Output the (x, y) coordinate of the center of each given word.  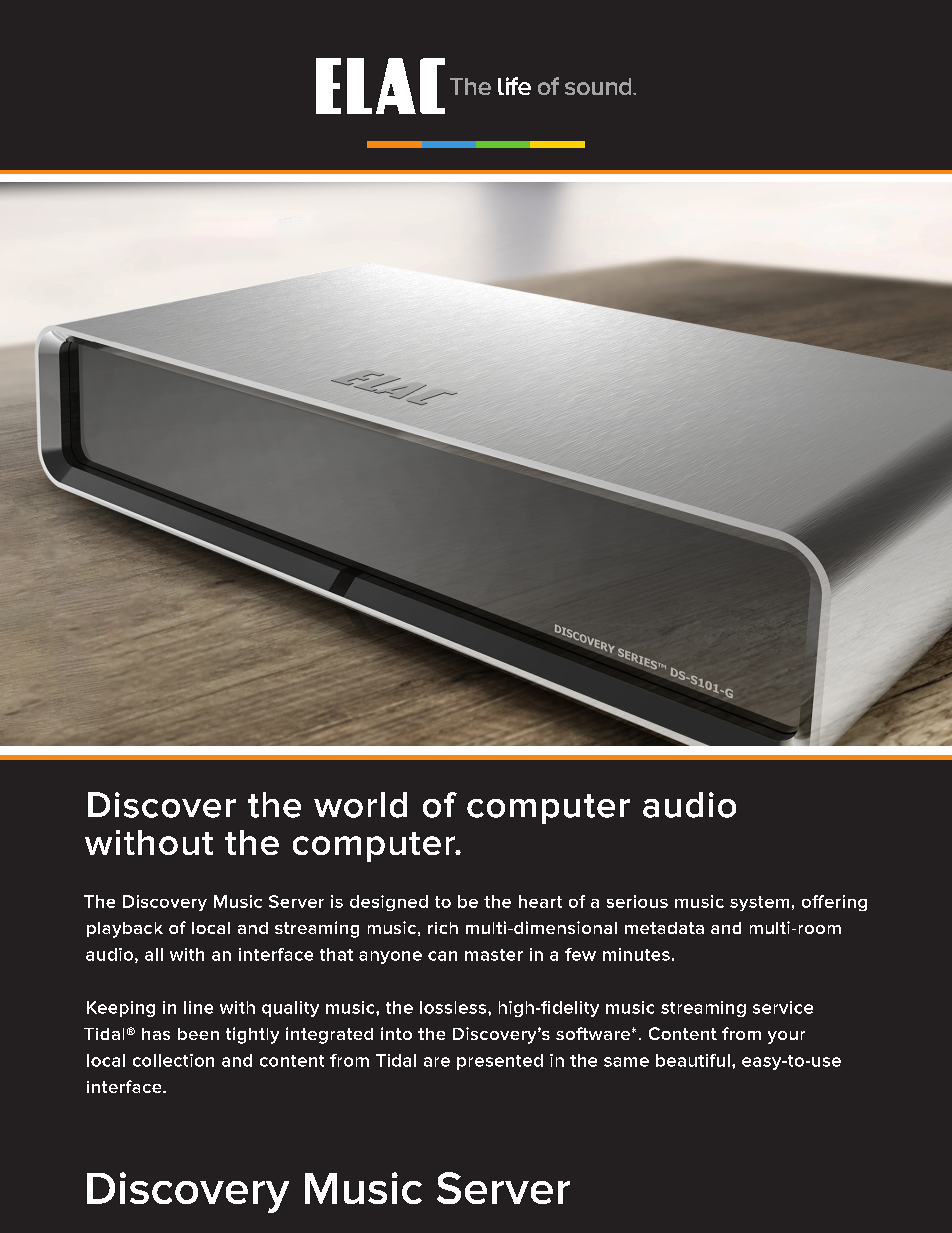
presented (500, 1062)
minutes (636, 954)
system (759, 903)
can (442, 956)
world (360, 805)
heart (540, 901)
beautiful (693, 1060)
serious (637, 901)
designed (389, 903)
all (154, 954)
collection (173, 1060)
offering (834, 903)
